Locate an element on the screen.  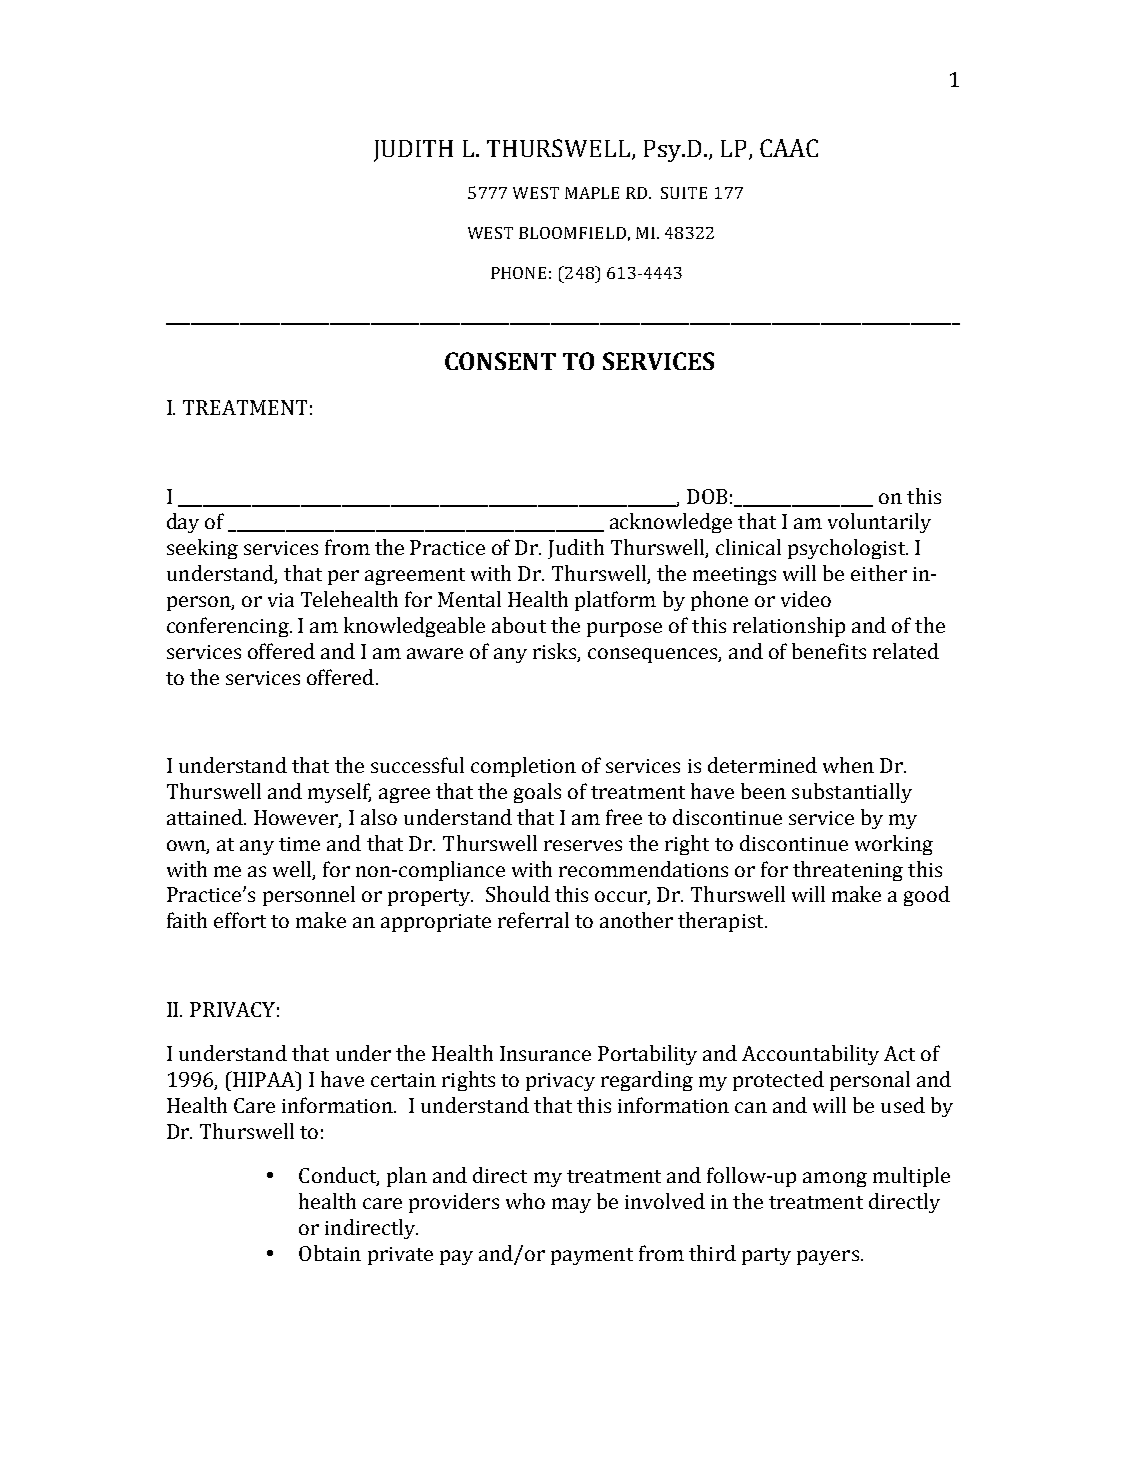
effort is located at coordinates (240, 920).
